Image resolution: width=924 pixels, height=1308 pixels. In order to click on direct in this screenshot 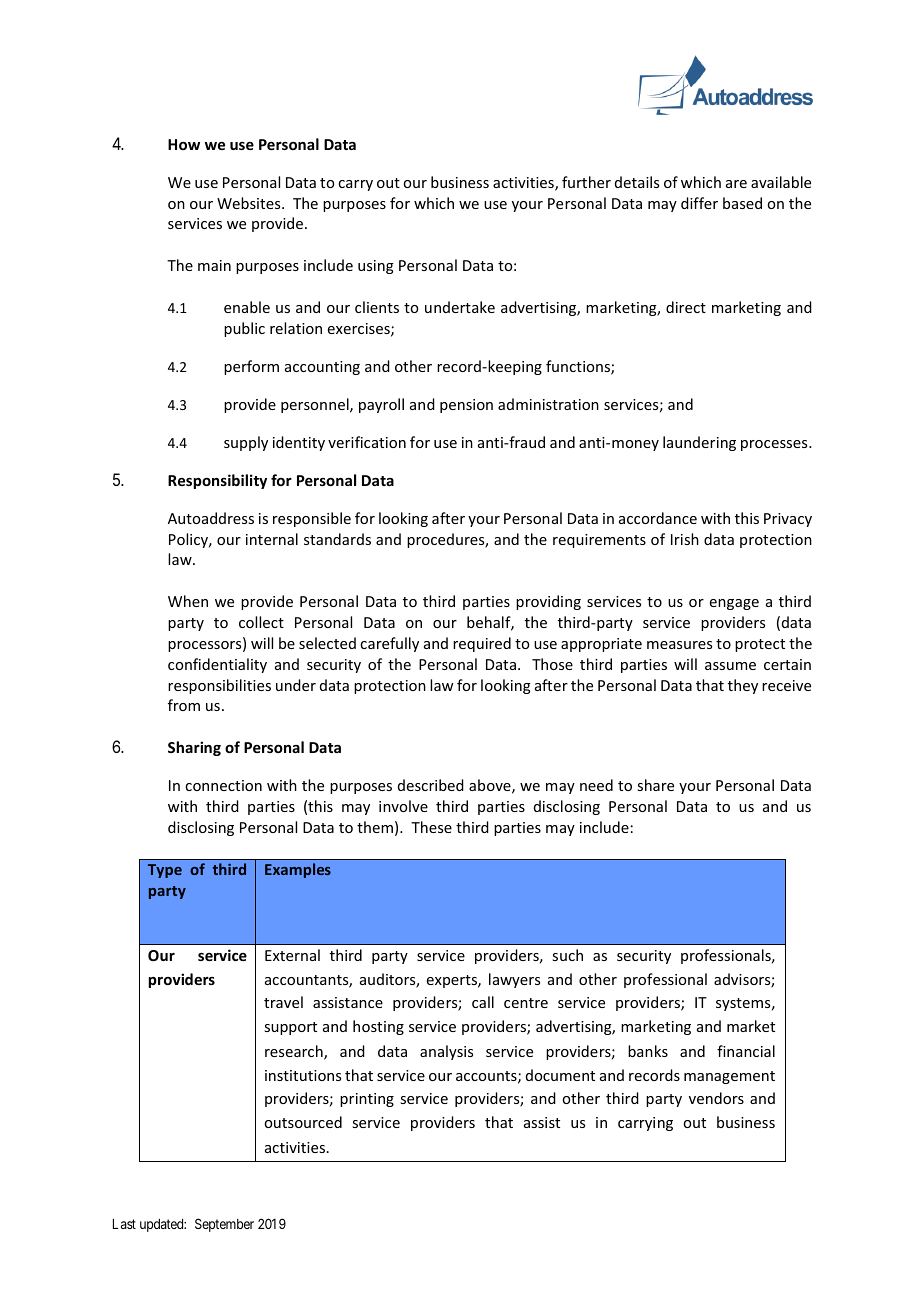, I will do `click(686, 307)`.
